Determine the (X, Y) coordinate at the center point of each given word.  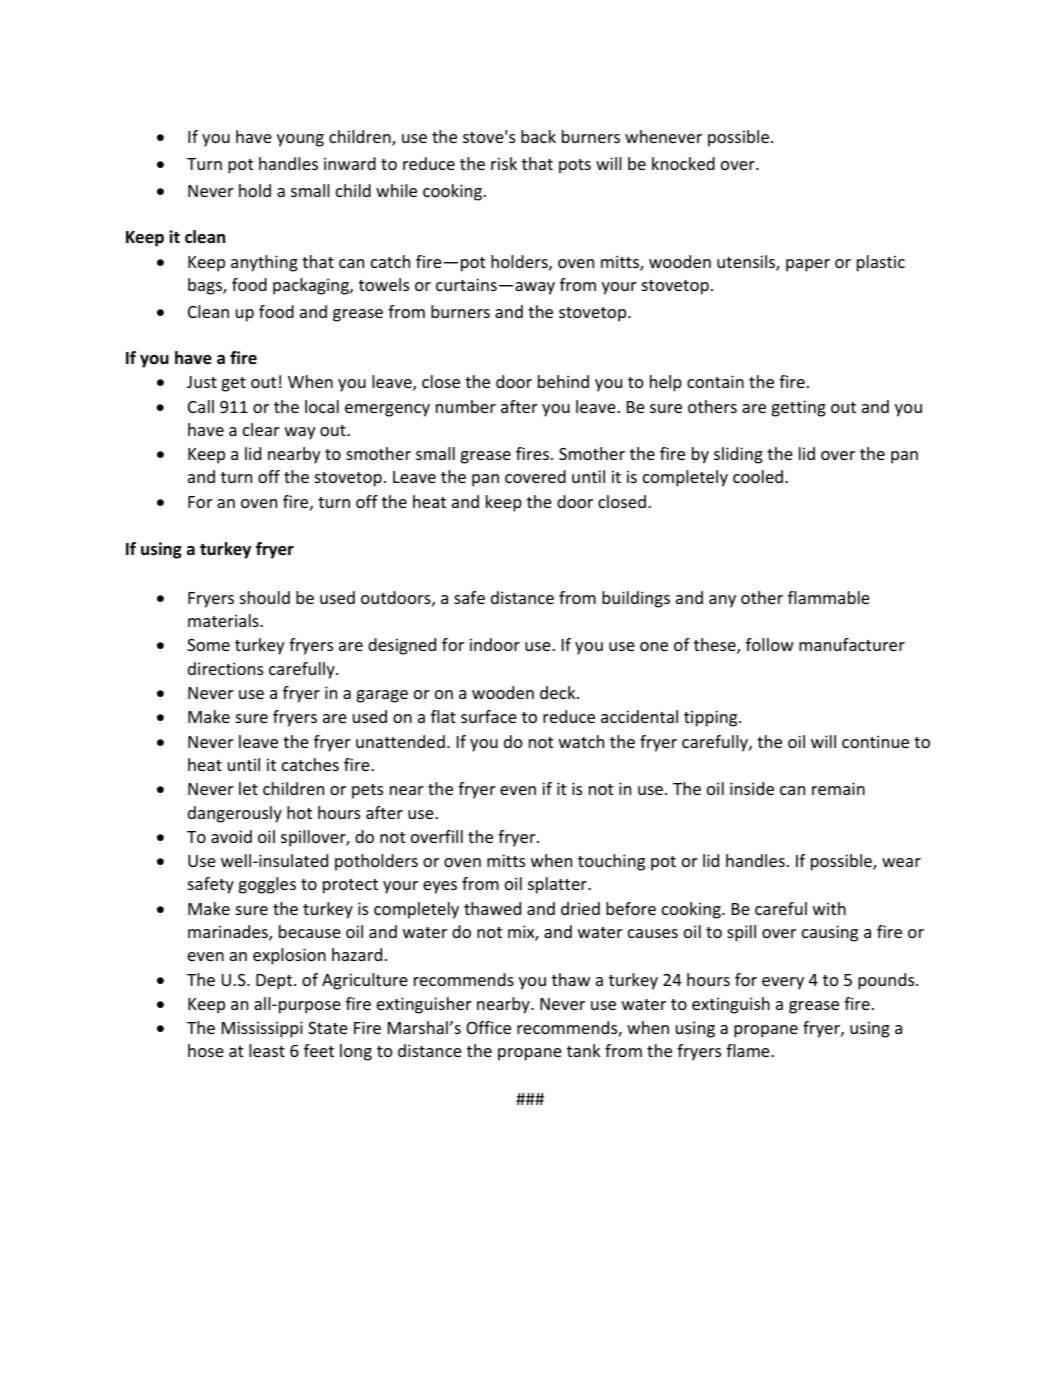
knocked (683, 163)
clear (261, 429)
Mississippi (262, 1029)
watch (581, 741)
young (300, 140)
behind (563, 381)
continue (875, 741)
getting (799, 408)
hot (299, 812)
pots (575, 166)
